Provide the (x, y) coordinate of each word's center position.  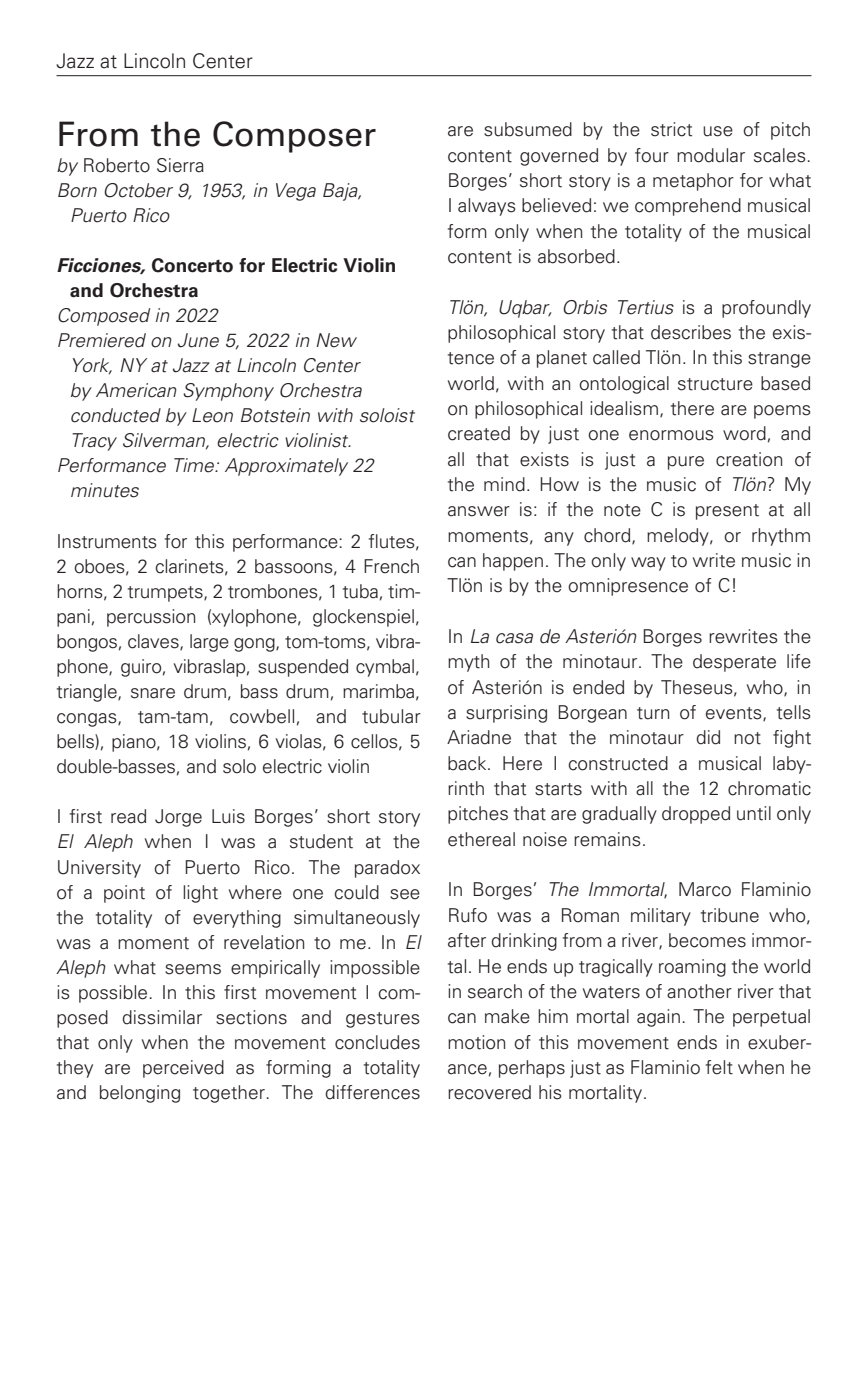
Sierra (180, 165)
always (487, 207)
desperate (734, 663)
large (209, 643)
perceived (183, 1069)
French (391, 566)
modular (711, 155)
